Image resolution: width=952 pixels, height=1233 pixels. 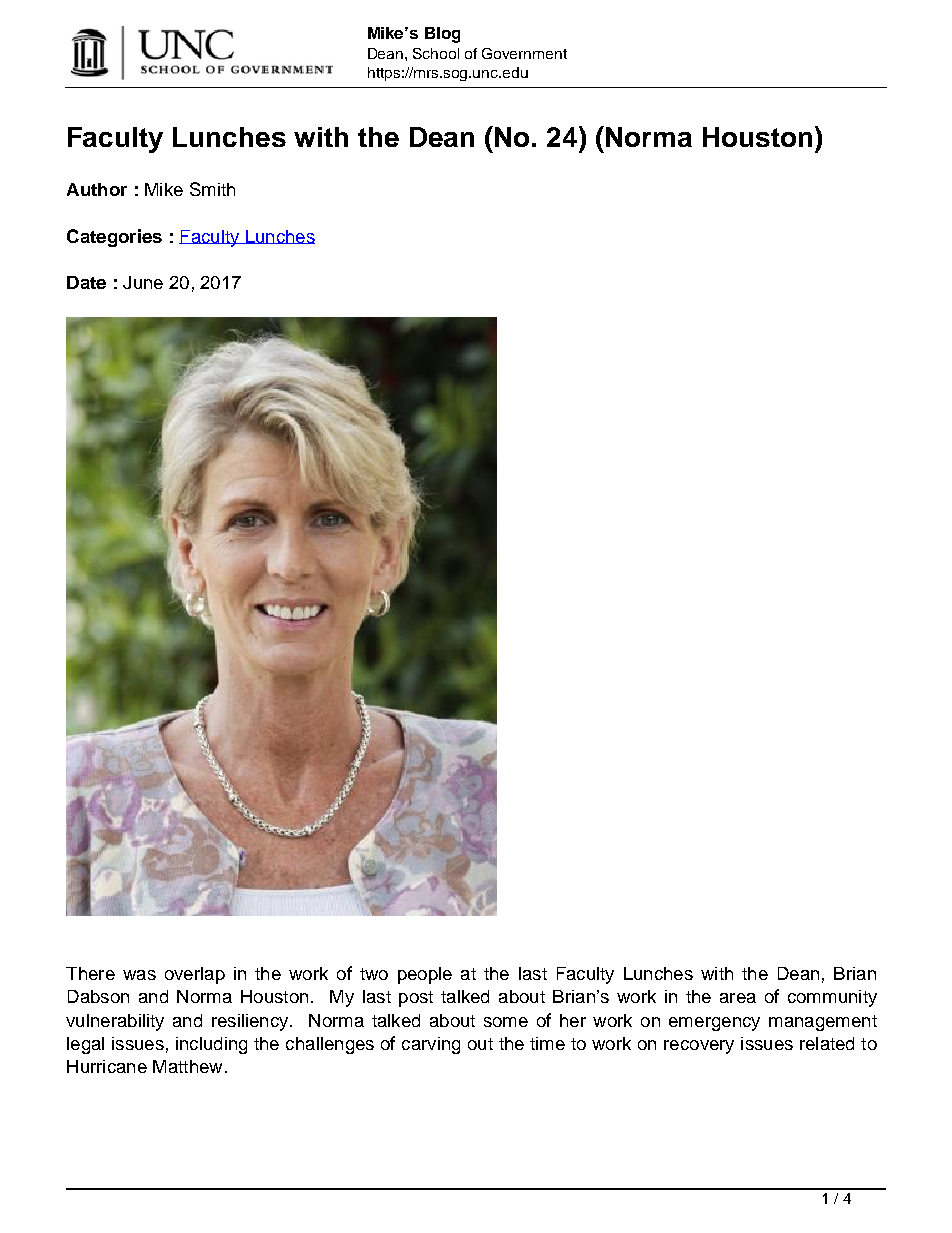 I want to click on School, so click(x=436, y=53).
